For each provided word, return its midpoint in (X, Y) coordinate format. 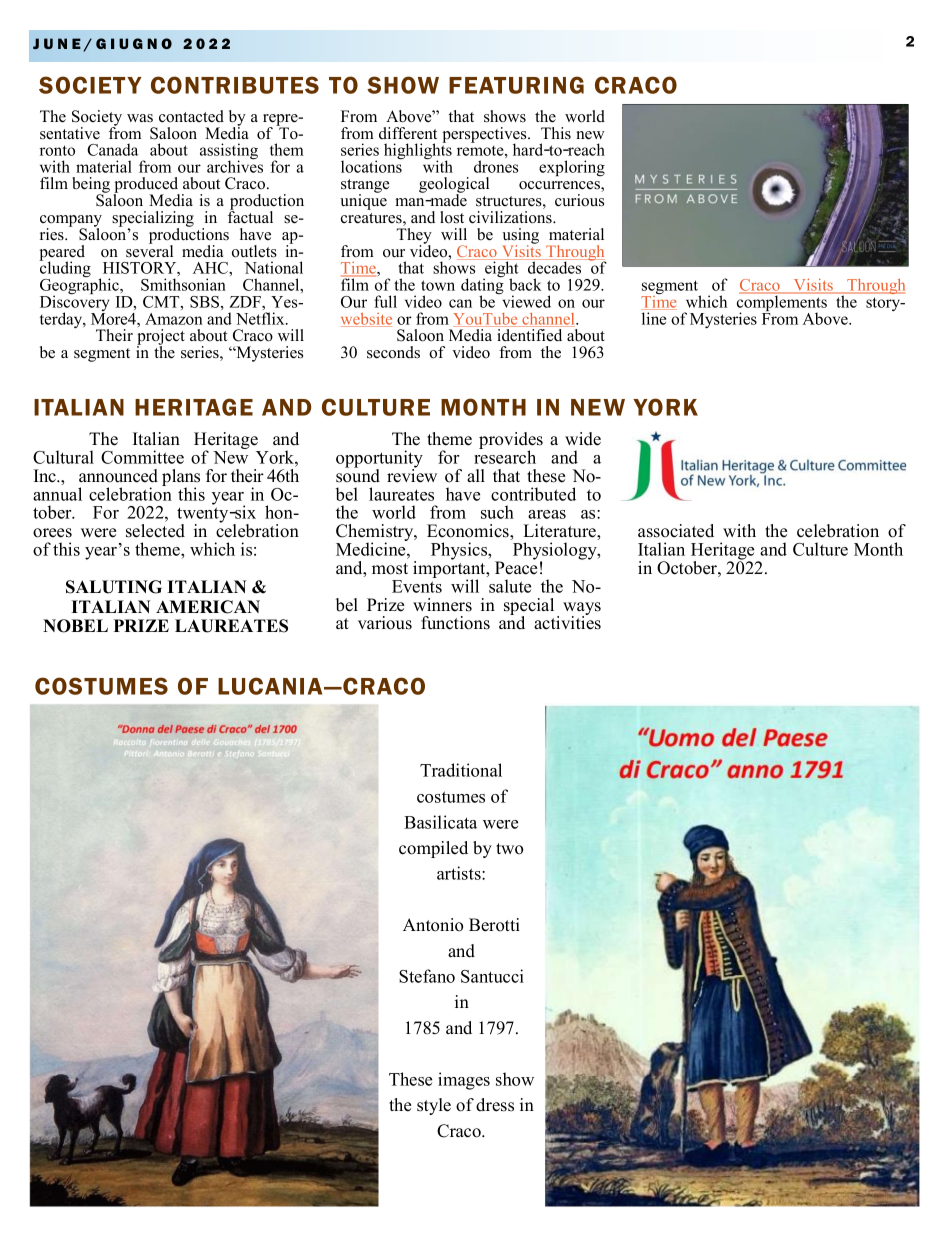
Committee (142, 457)
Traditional (461, 770)
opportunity (379, 460)
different (408, 133)
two (509, 849)
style (434, 1106)
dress (495, 1105)
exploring (572, 168)
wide (583, 439)
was (140, 118)
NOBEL (75, 626)
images (464, 1081)
